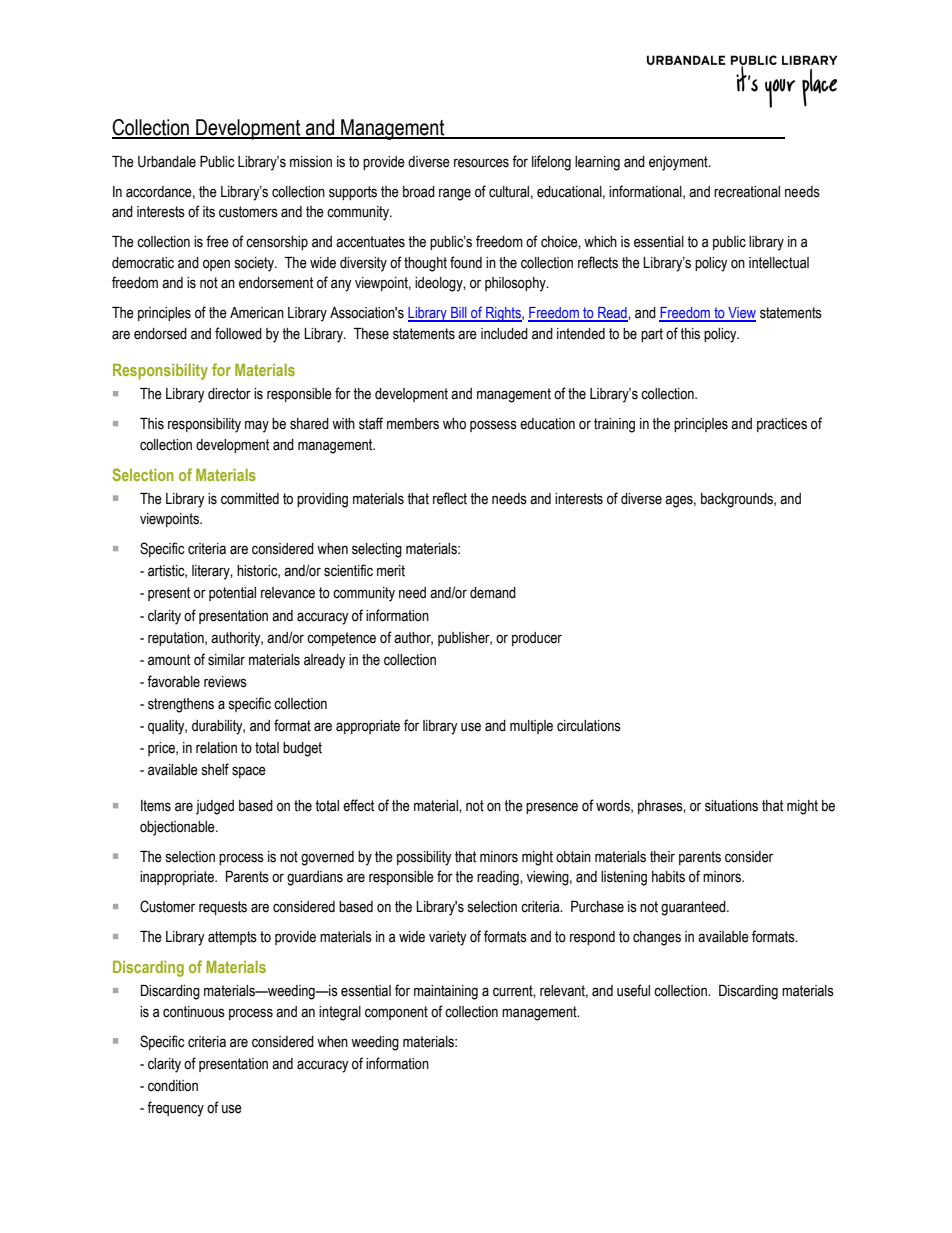 Image resolution: width=952 pixels, height=1233 pixels. Describe the element at coordinates (173, 1086) in the document. I see `condition` at that location.
